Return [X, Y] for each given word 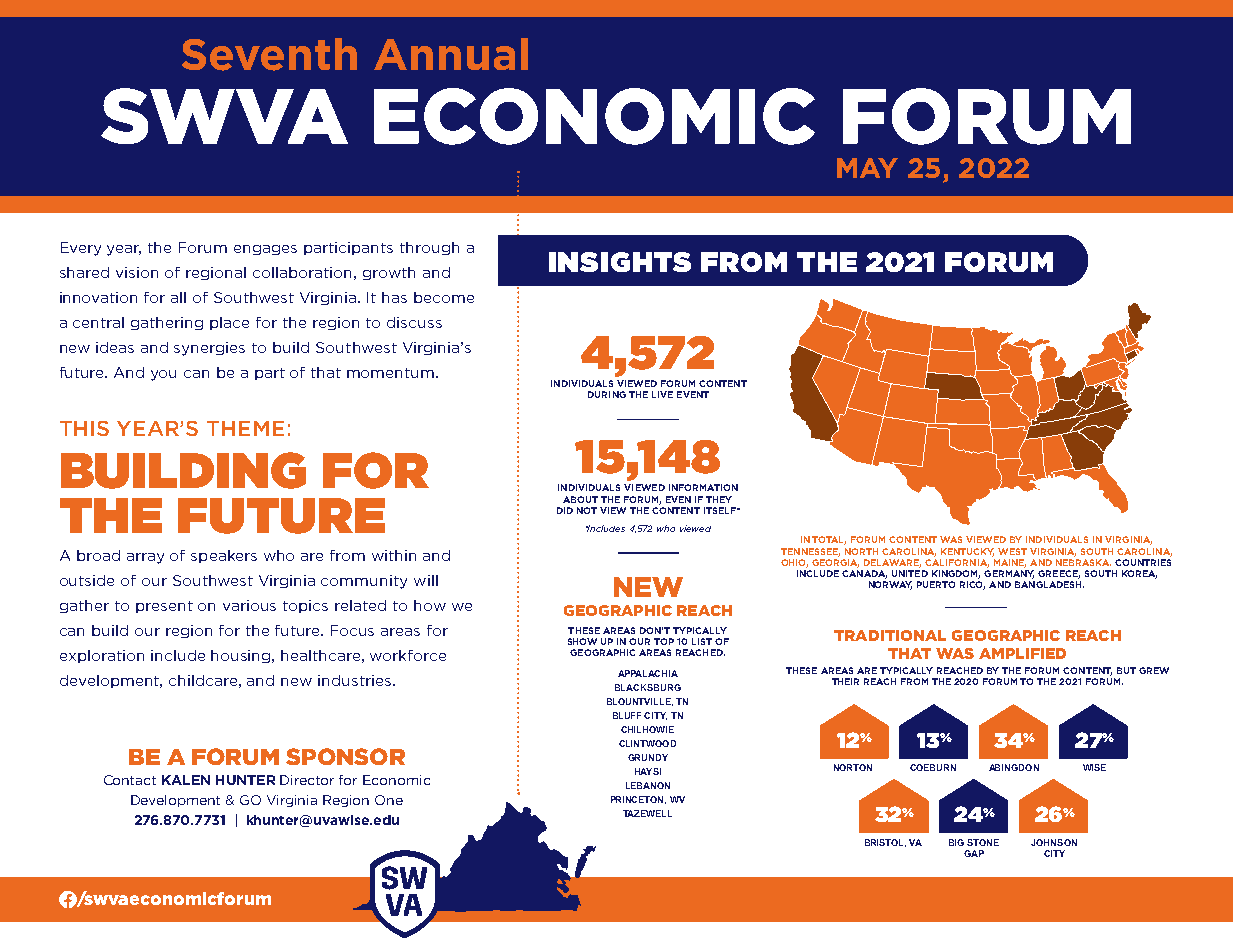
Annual [451, 54]
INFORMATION [703, 487]
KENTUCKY [967, 552]
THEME [245, 428]
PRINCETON [638, 800]
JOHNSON [1054, 842]
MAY [867, 168]
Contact [130, 780]
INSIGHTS [620, 262]
